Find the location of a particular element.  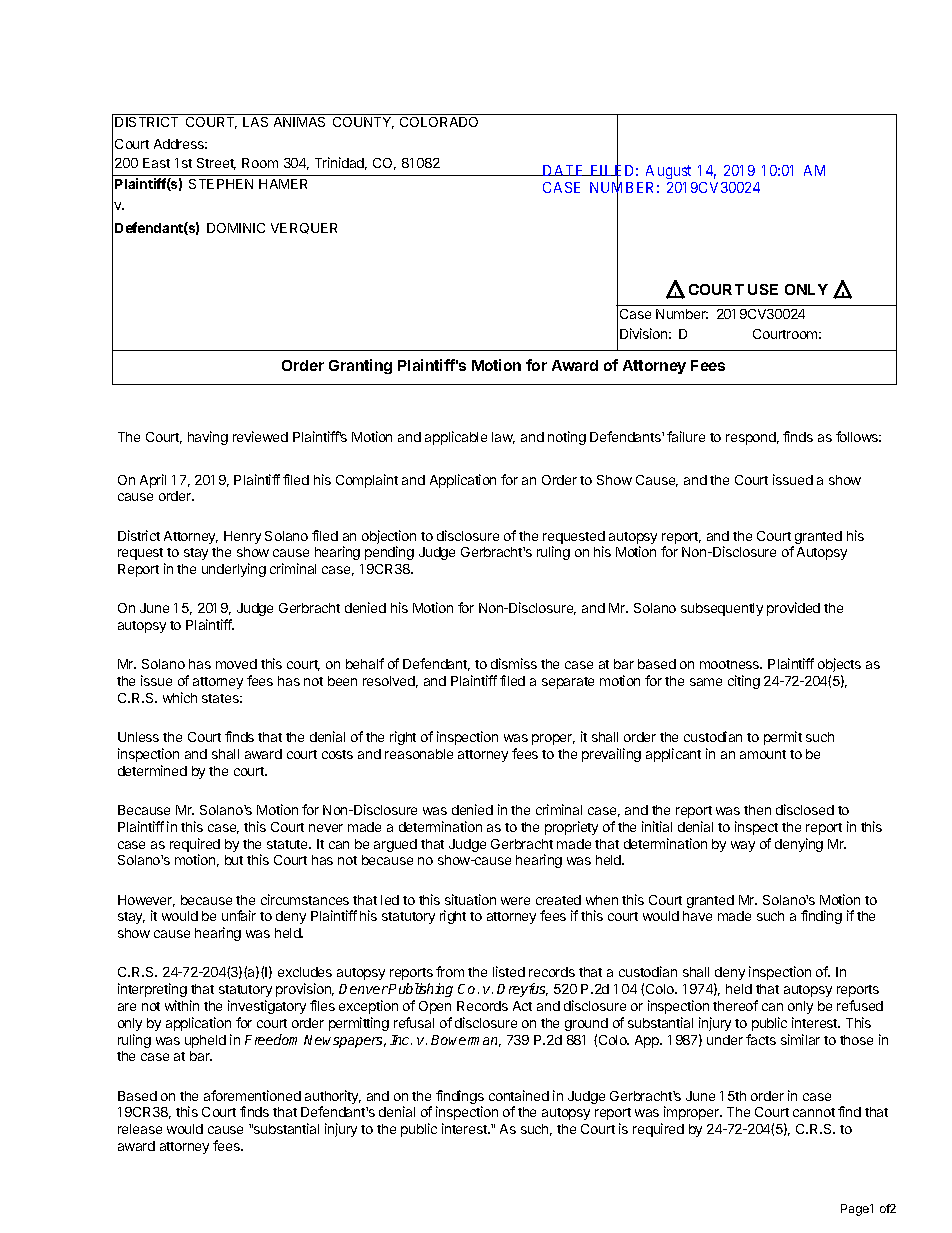

dismiss is located at coordinates (514, 663).
